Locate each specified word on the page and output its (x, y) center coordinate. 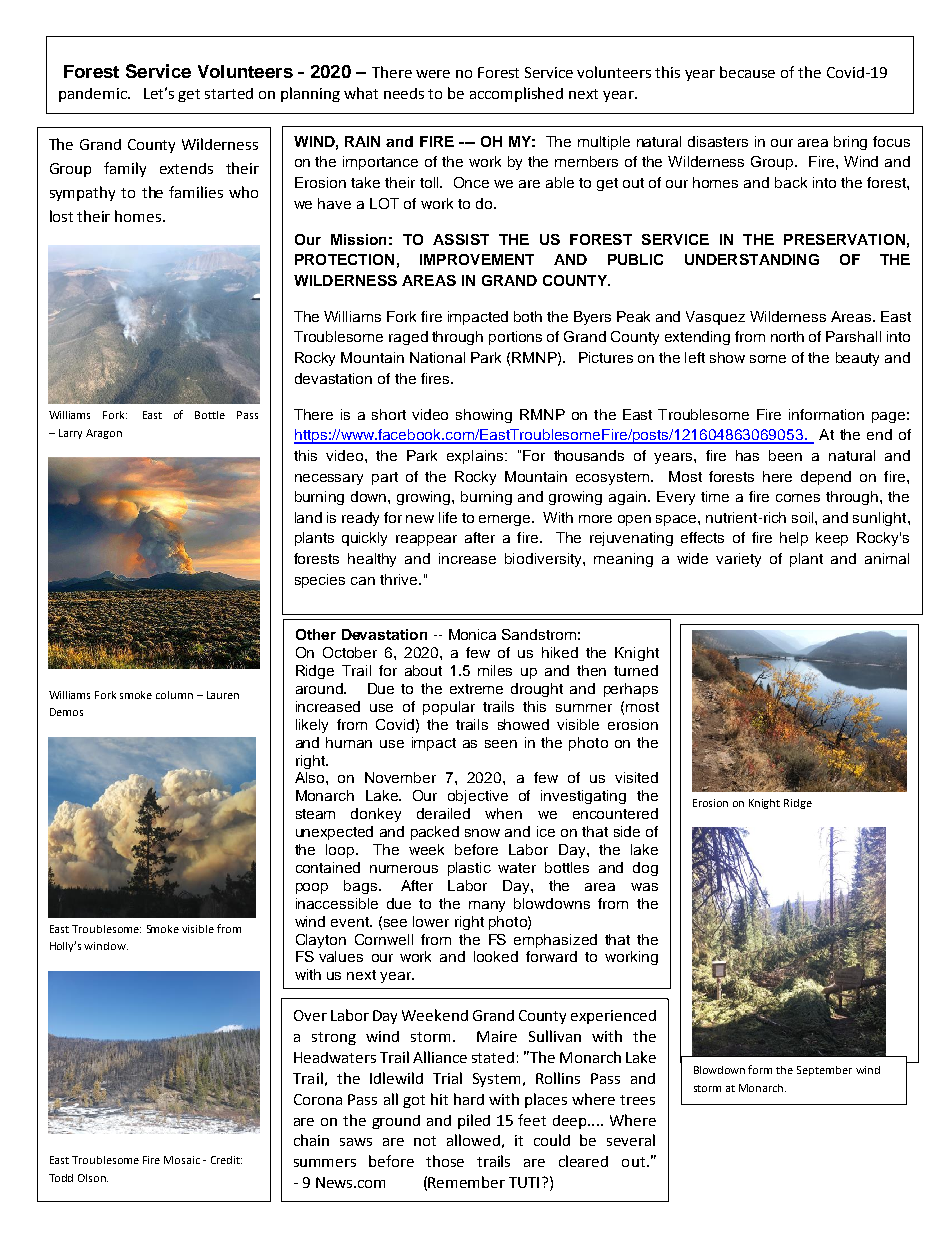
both (528, 316)
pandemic (94, 95)
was (644, 887)
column (174, 695)
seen (501, 744)
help (794, 539)
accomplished (516, 94)
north (787, 336)
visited (636, 777)
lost (61, 216)
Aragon (104, 434)
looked (496, 956)
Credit (226, 1160)
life (448, 517)
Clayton (321, 941)
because (747, 72)
